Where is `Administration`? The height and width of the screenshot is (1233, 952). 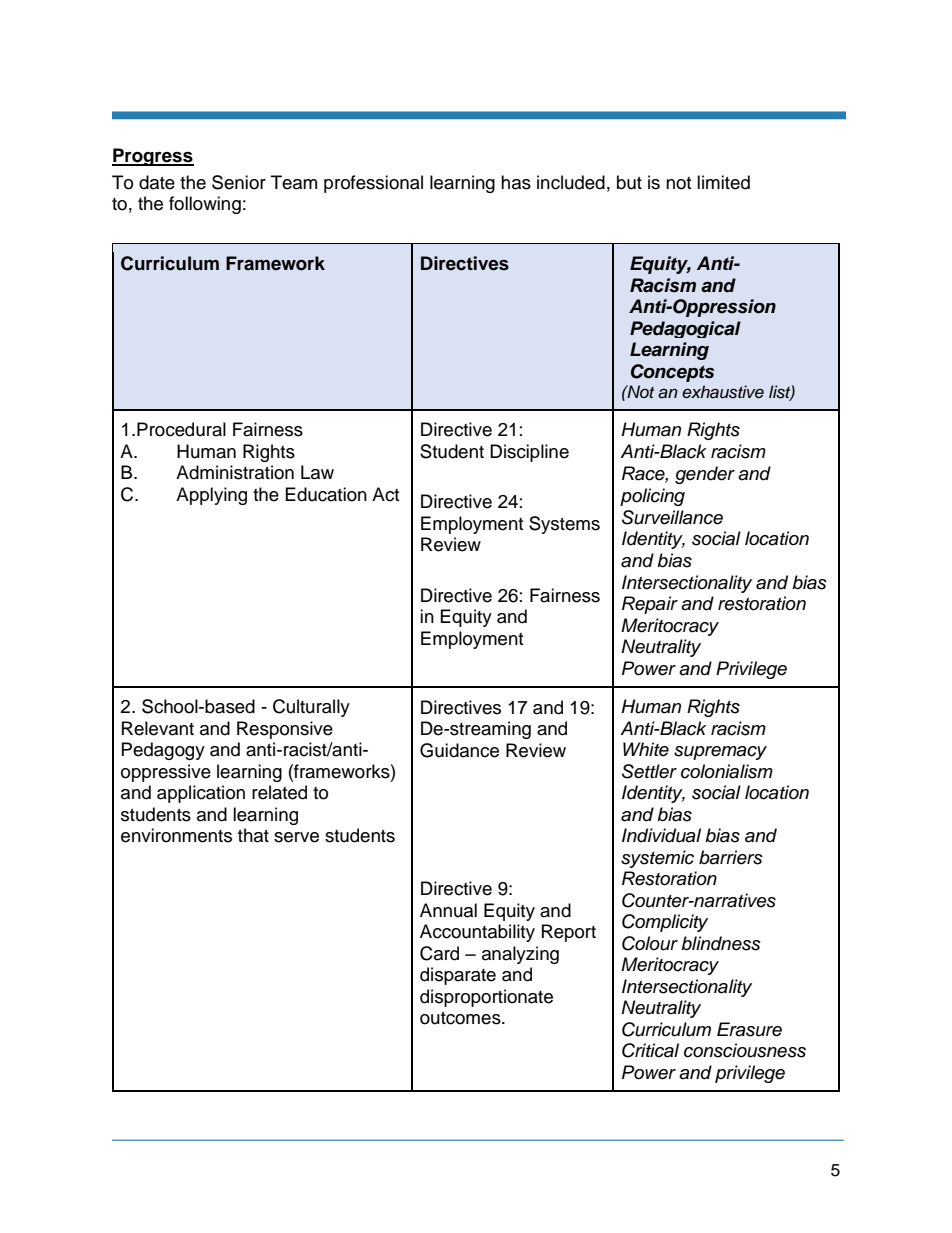 Administration is located at coordinates (235, 472).
